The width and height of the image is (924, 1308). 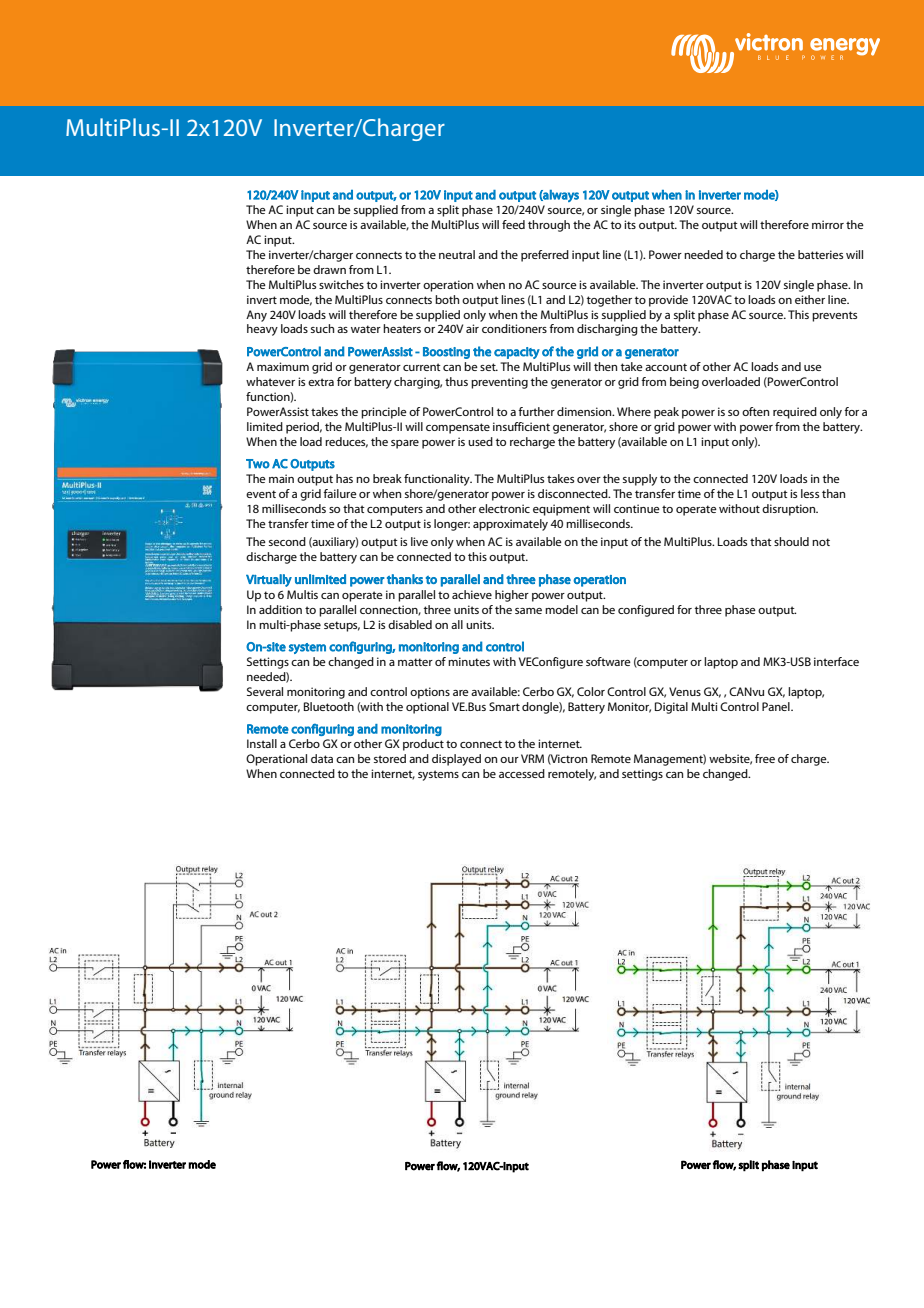 I want to click on Virtually, so click(x=269, y=580).
